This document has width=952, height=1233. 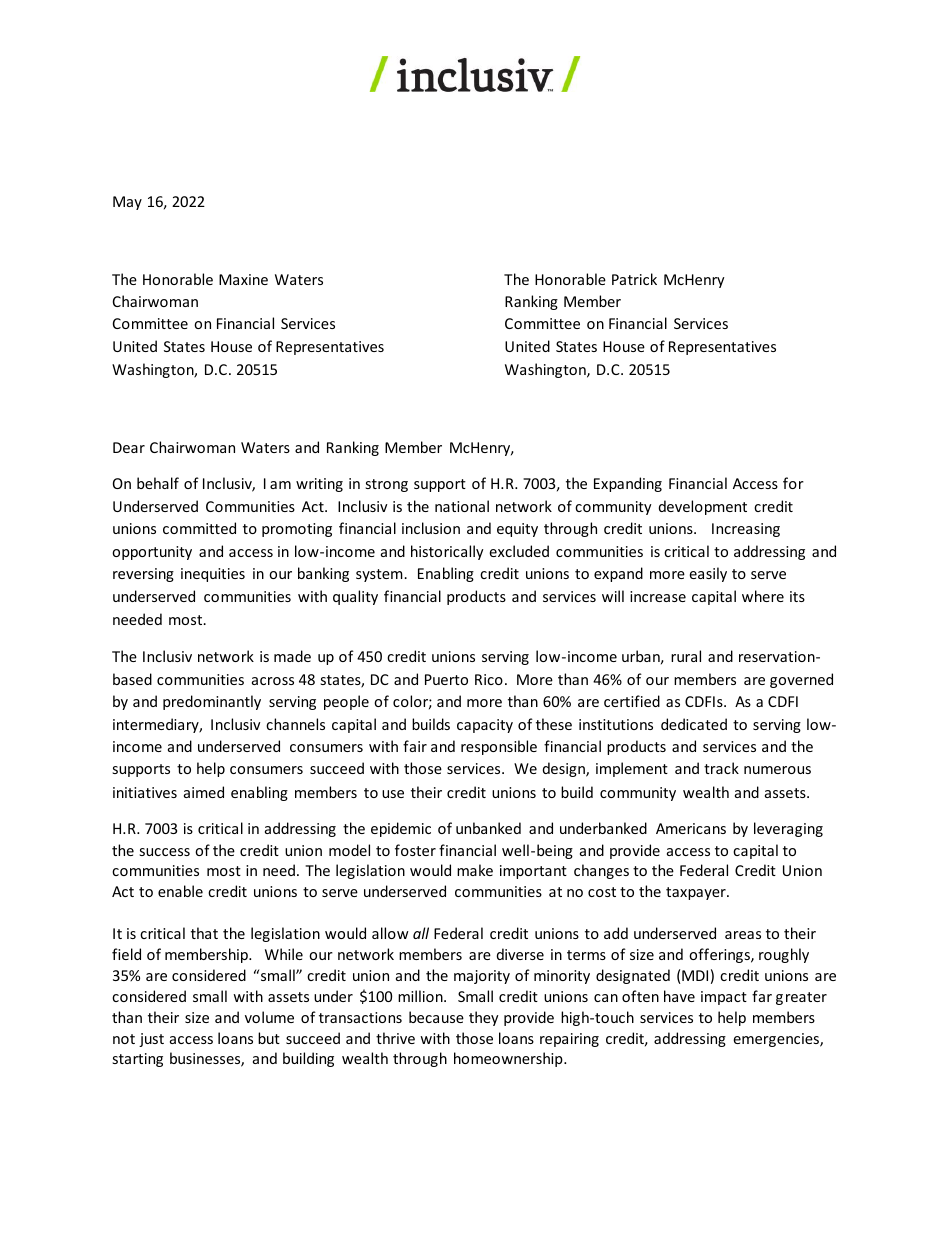 I want to click on Dear, so click(x=129, y=447).
